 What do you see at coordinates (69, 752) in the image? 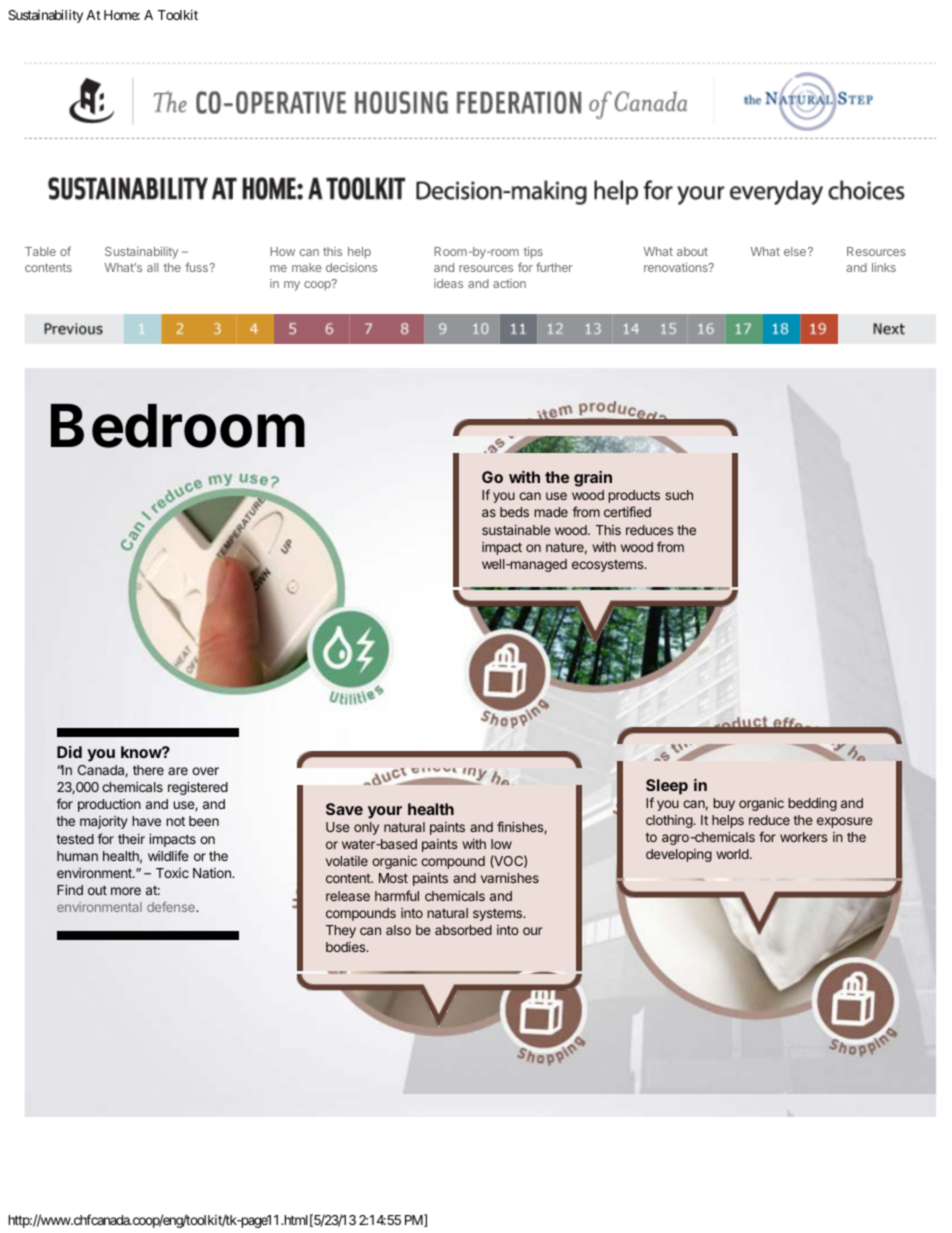
I see `Did` at bounding box center [69, 752].
